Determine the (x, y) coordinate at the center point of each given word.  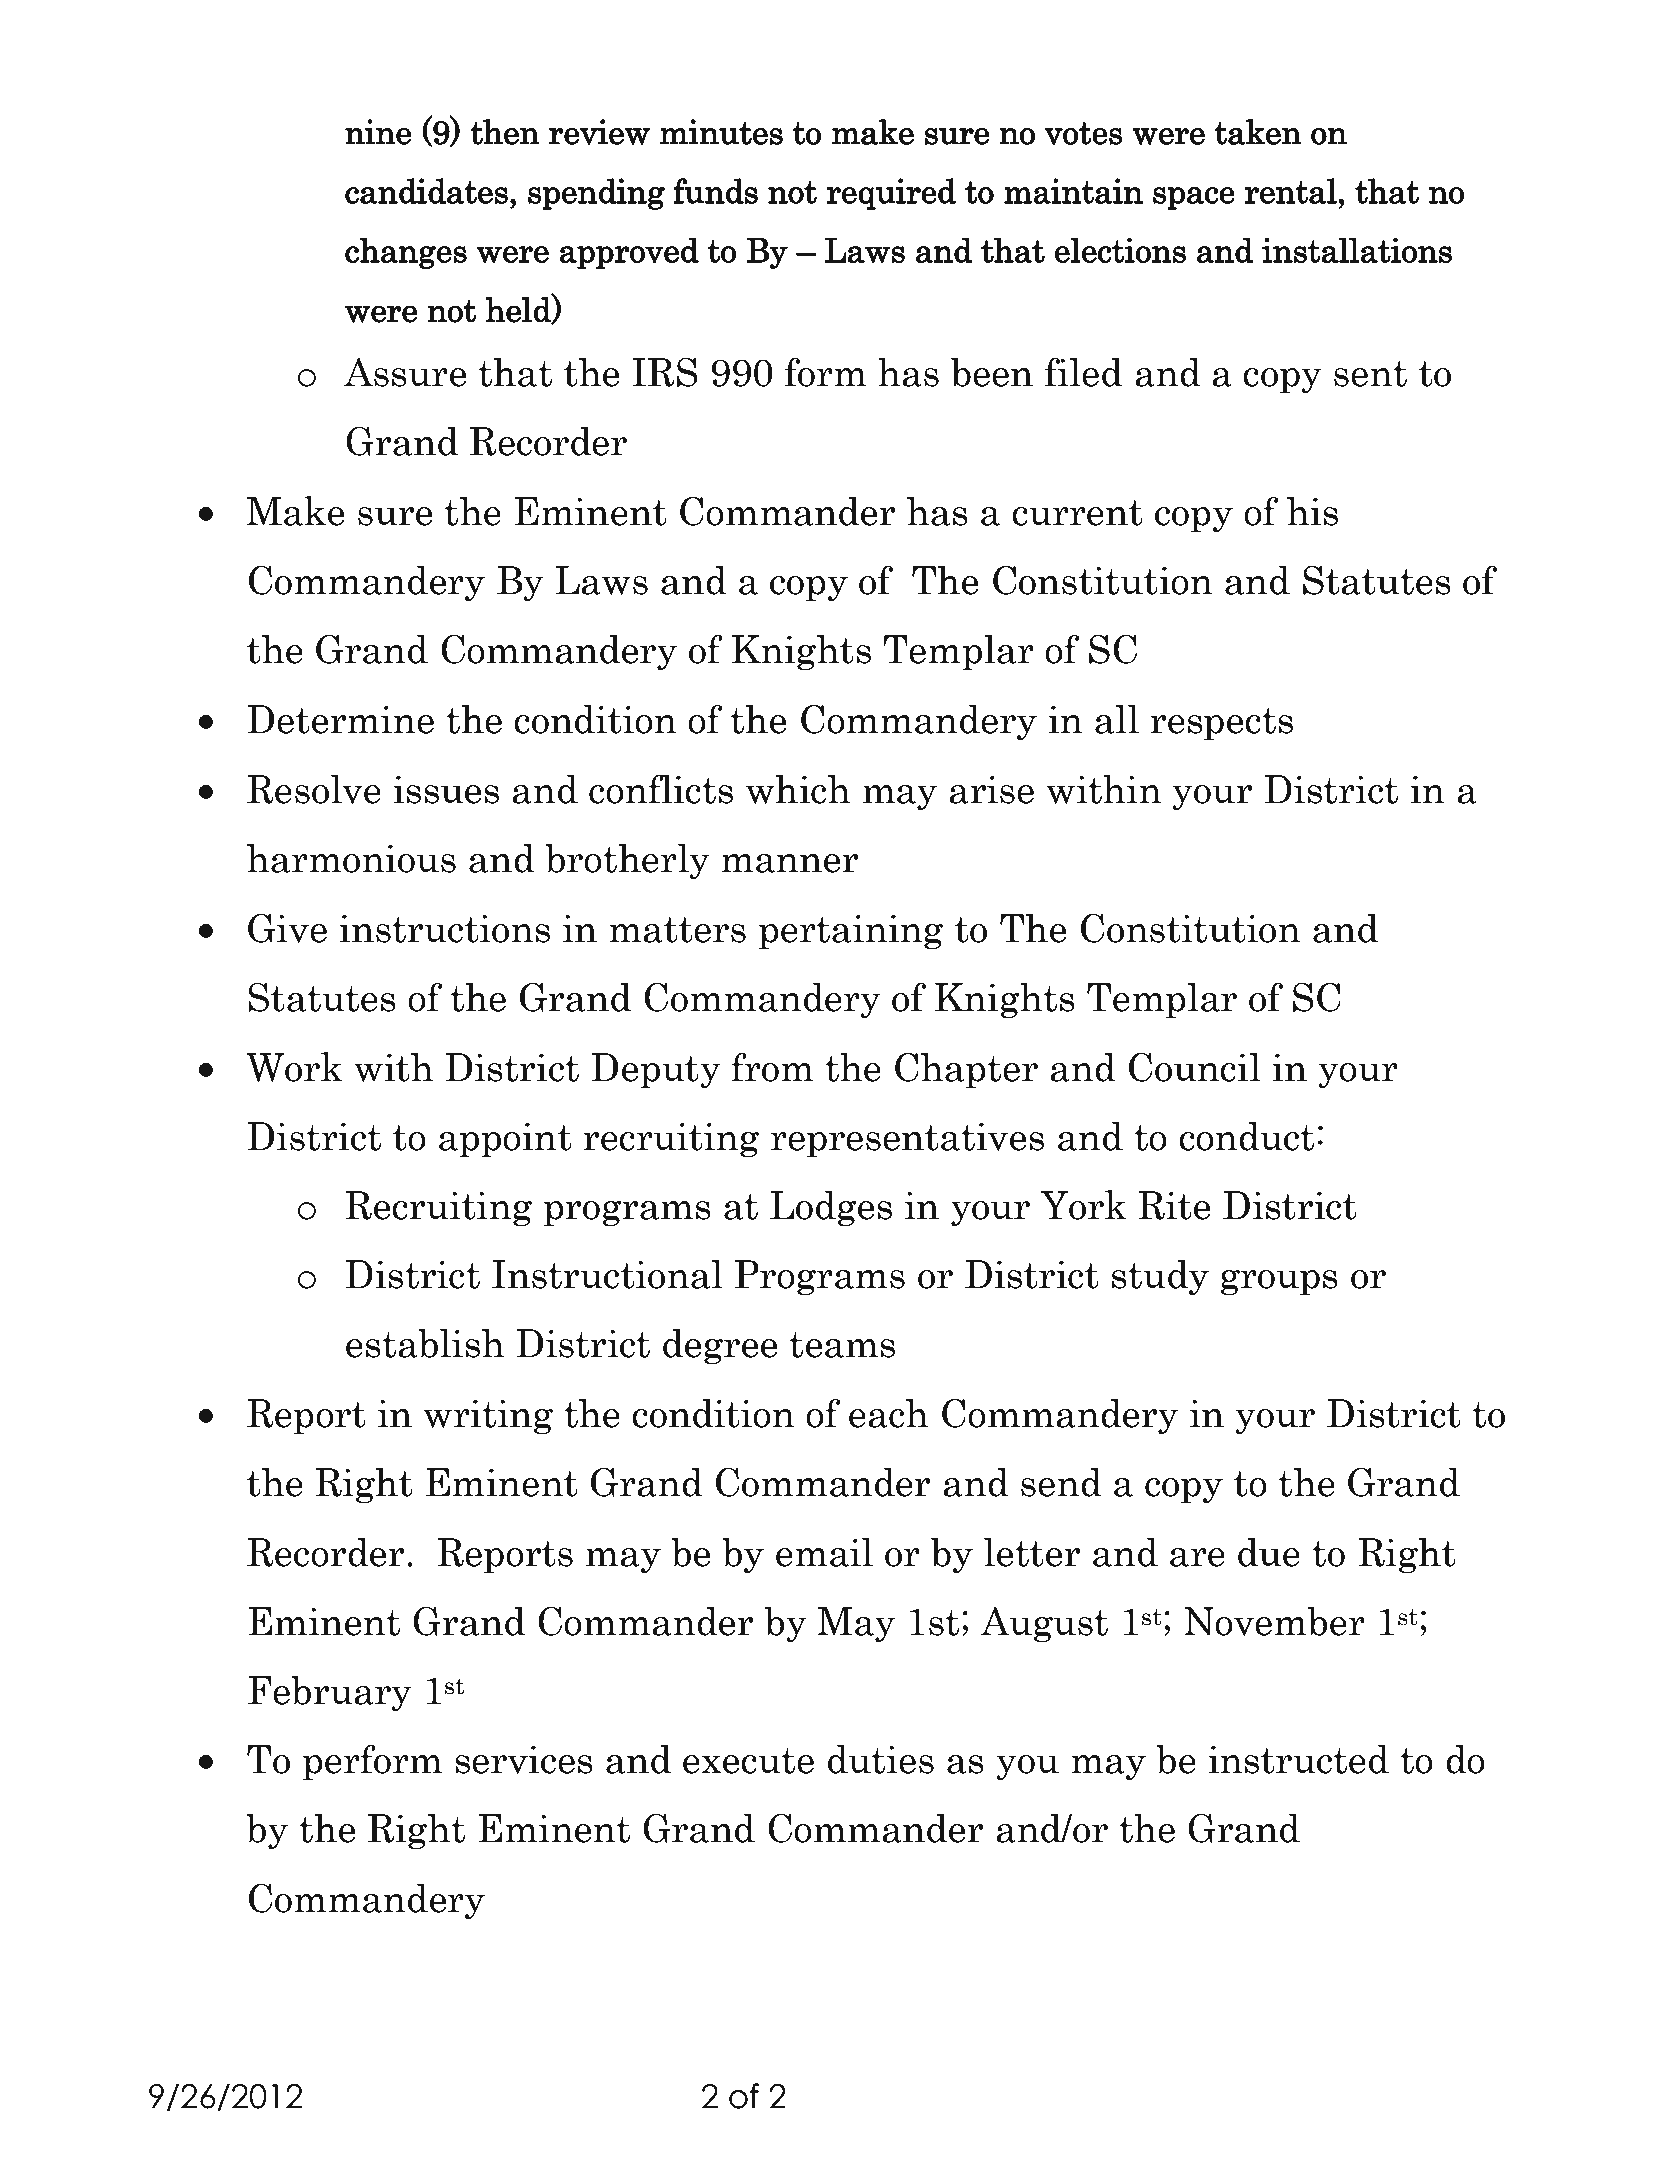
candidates (426, 191)
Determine (340, 719)
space (1194, 198)
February (330, 1693)
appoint (505, 1140)
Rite (1174, 1205)
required (891, 194)
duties (881, 1759)
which (798, 789)
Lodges (831, 1209)
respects (1221, 724)
